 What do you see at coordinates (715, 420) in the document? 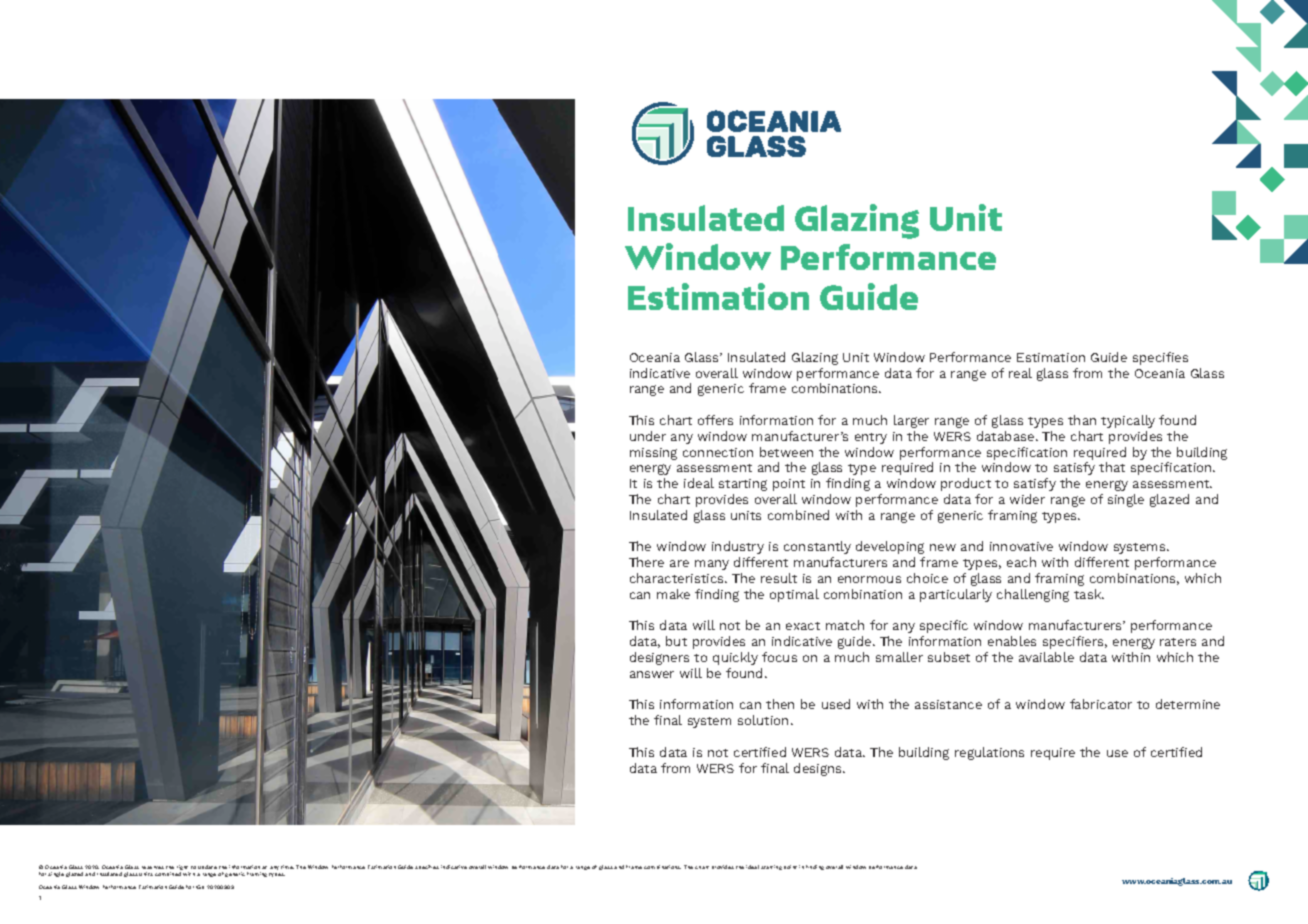
I see `offers` at bounding box center [715, 420].
